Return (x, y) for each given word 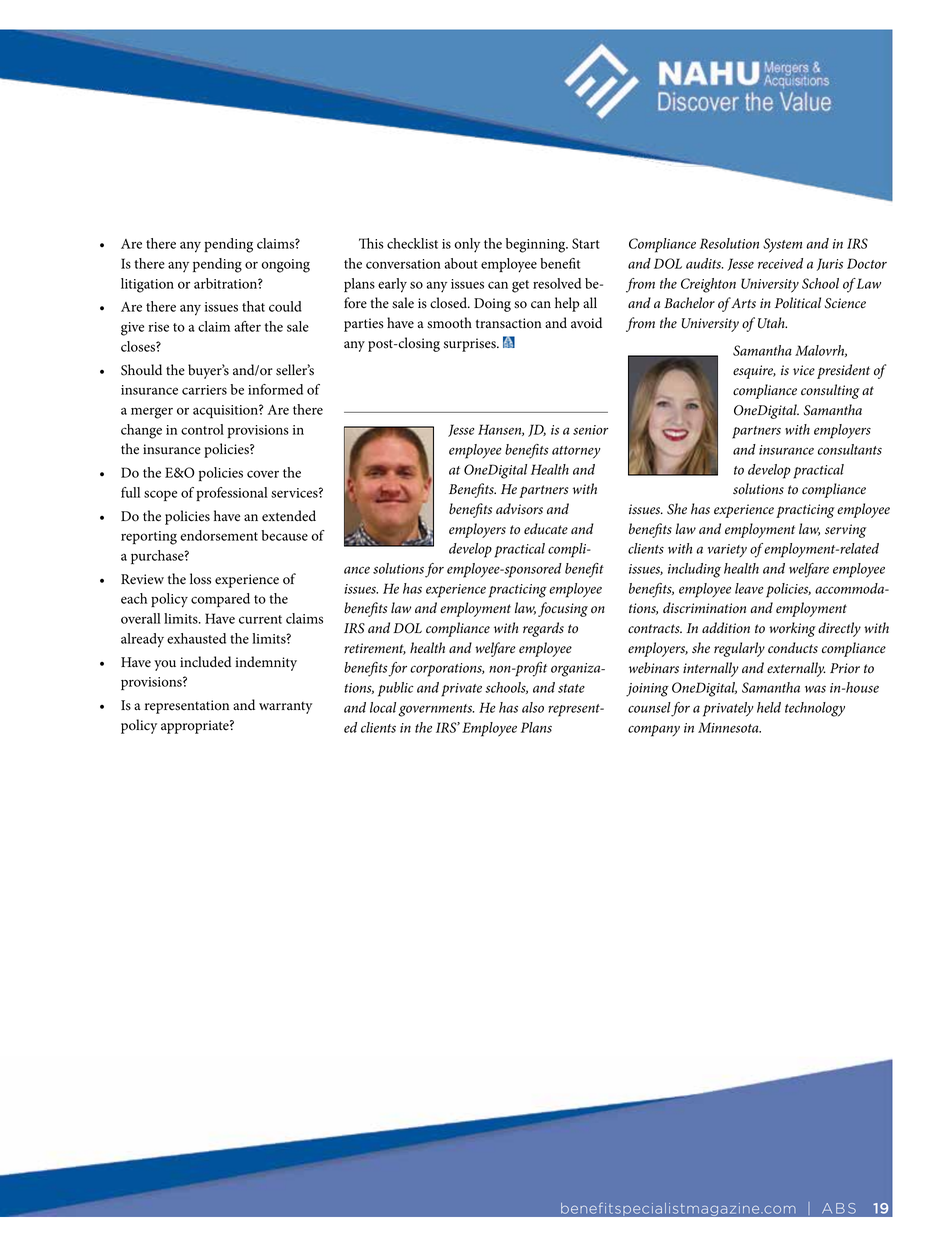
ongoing (285, 266)
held (769, 707)
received (780, 263)
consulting (830, 391)
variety (727, 551)
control (202, 429)
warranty (285, 708)
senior (590, 430)
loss (200, 579)
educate (546, 529)
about (461, 263)
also (533, 707)
